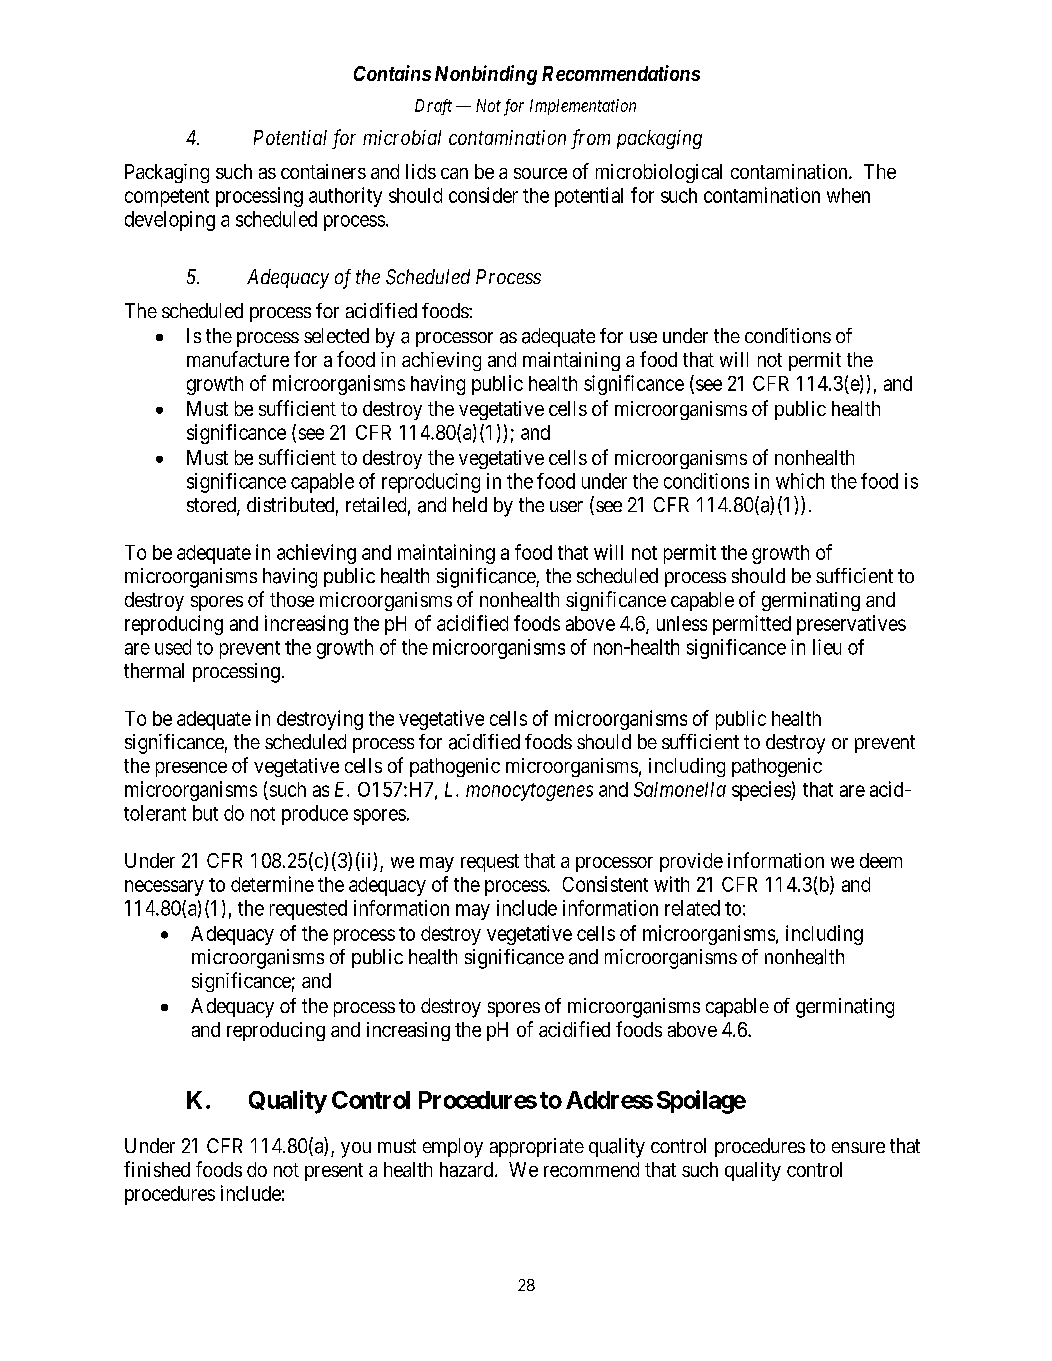  Describe the element at coordinates (827, 647) in the page. I see `lieu` at that location.
